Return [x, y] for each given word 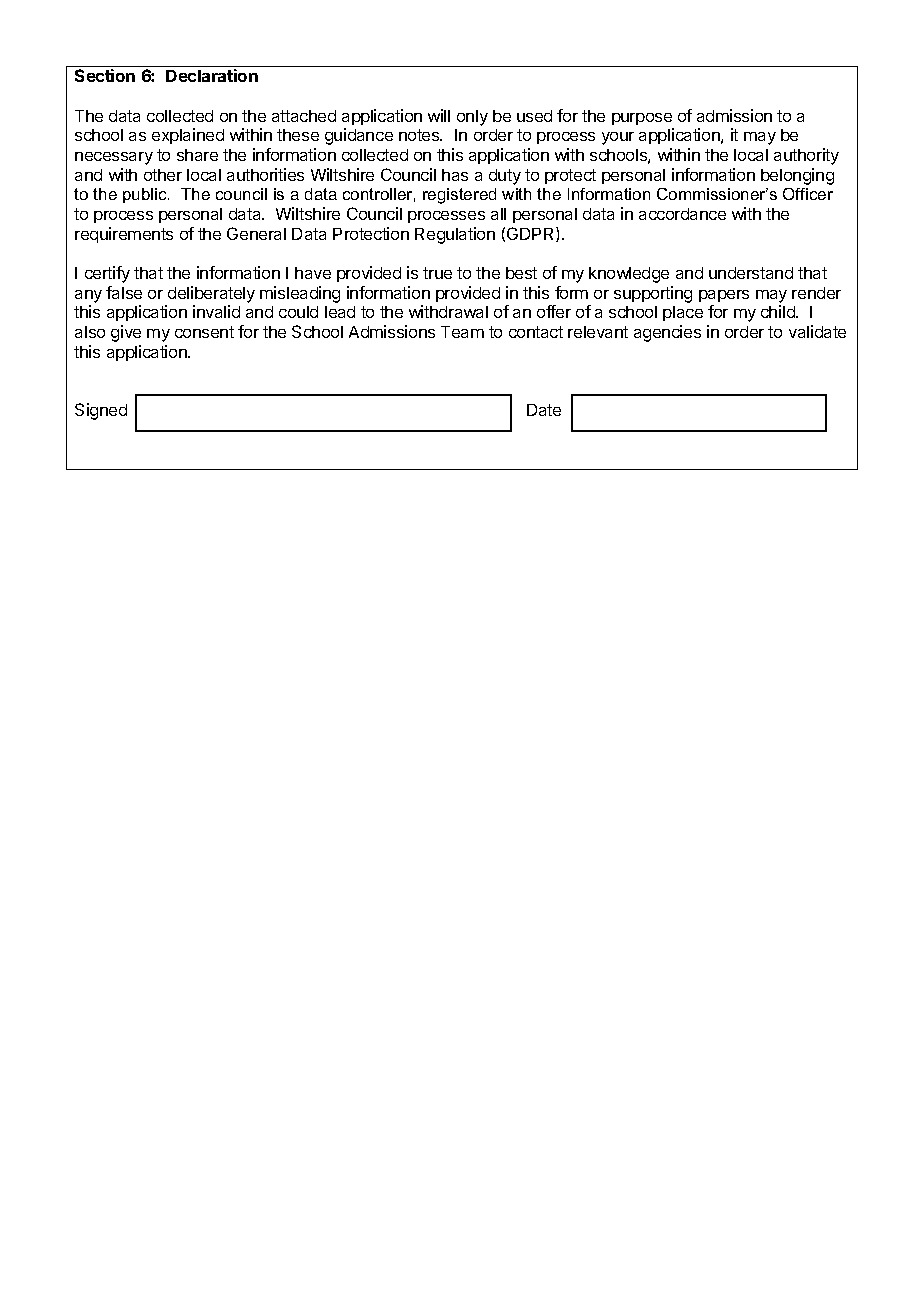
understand [751, 273]
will [439, 115]
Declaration [212, 75]
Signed [101, 411]
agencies [667, 333]
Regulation [455, 235]
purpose [642, 119]
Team [462, 332]
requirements [124, 235]
